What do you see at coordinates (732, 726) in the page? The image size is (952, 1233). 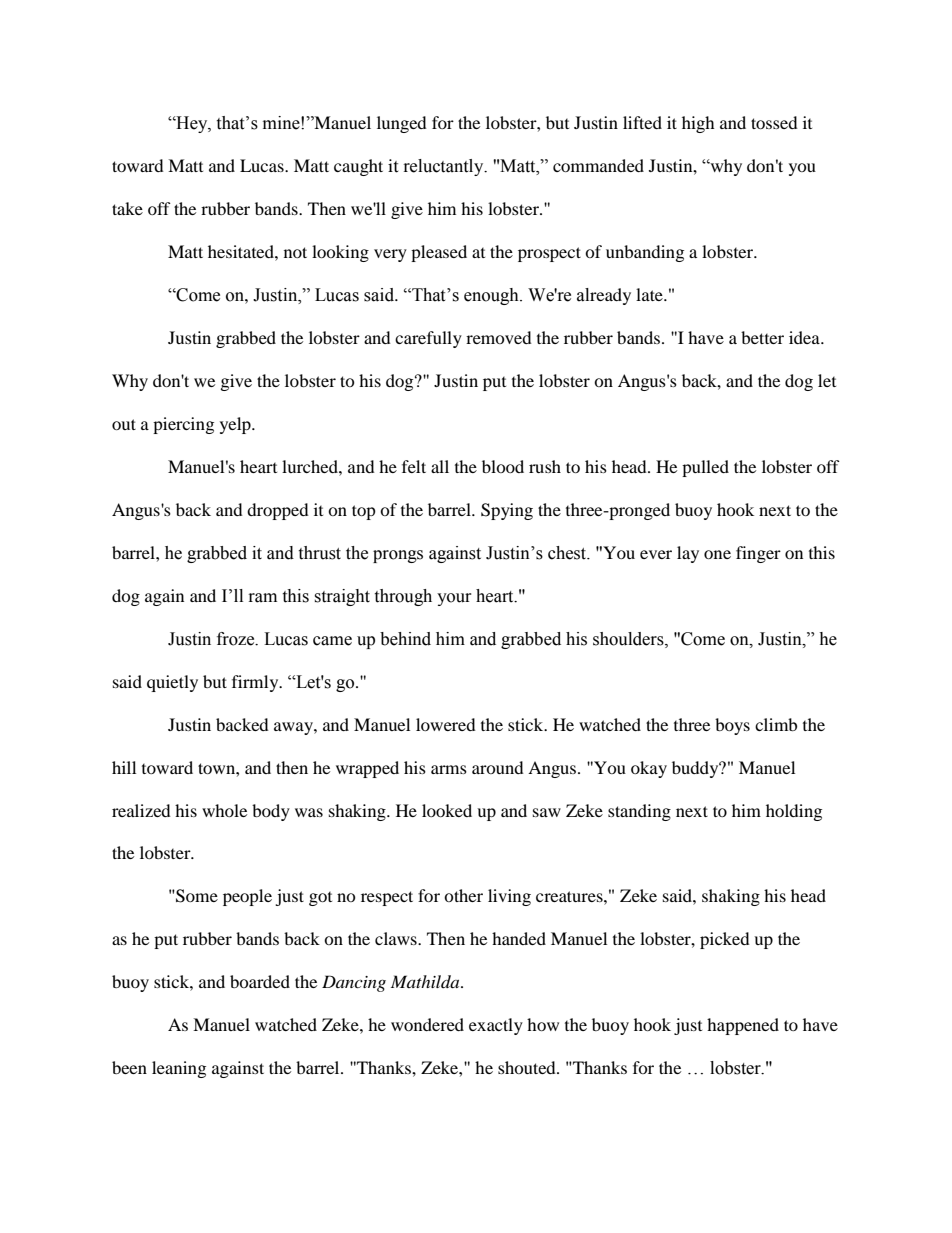 I see `boys` at bounding box center [732, 726].
